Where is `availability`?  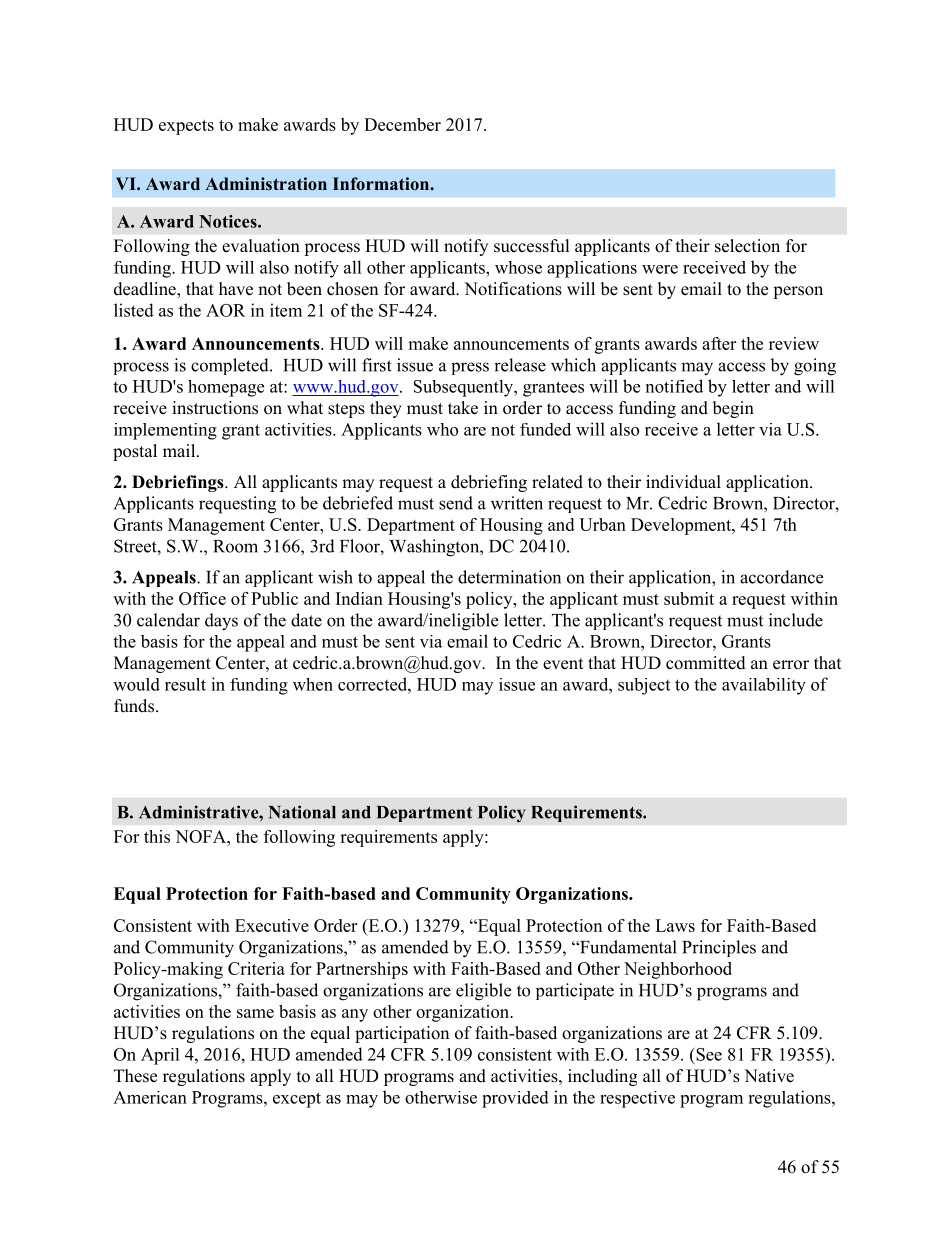 availability is located at coordinates (764, 686).
